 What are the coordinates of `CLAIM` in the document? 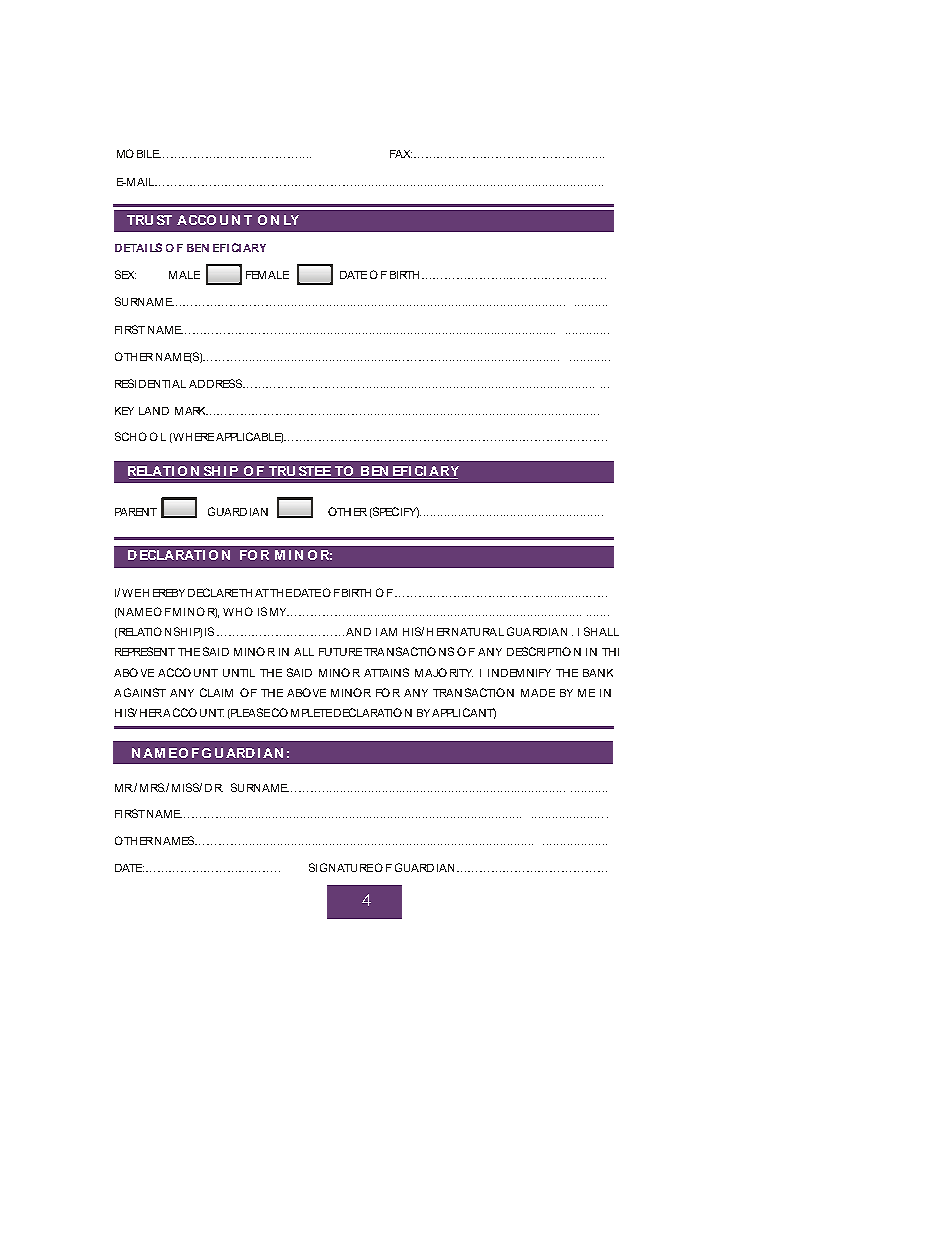 It's located at (216, 692).
